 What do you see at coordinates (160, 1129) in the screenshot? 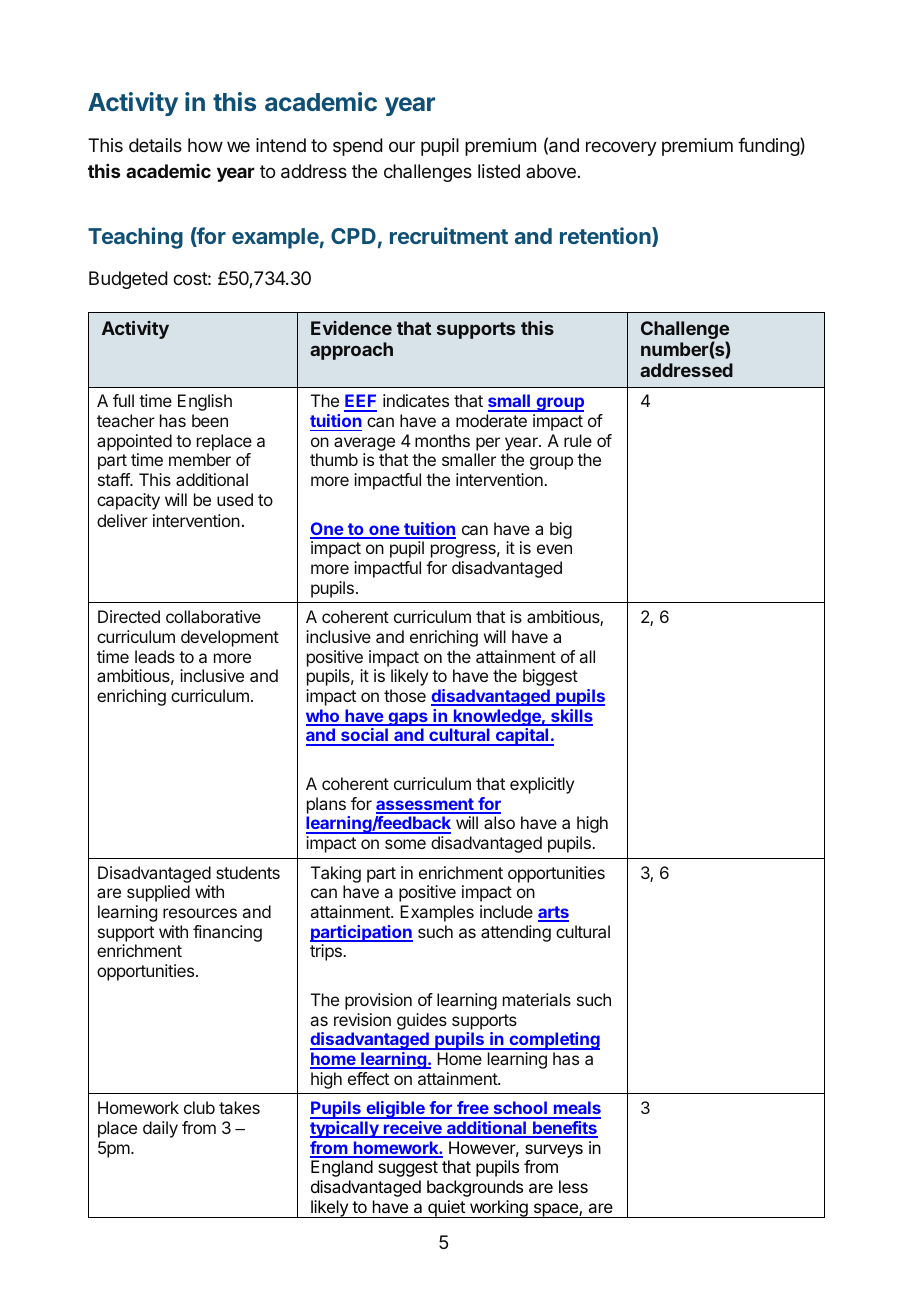
I see `daily` at bounding box center [160, 1129].
